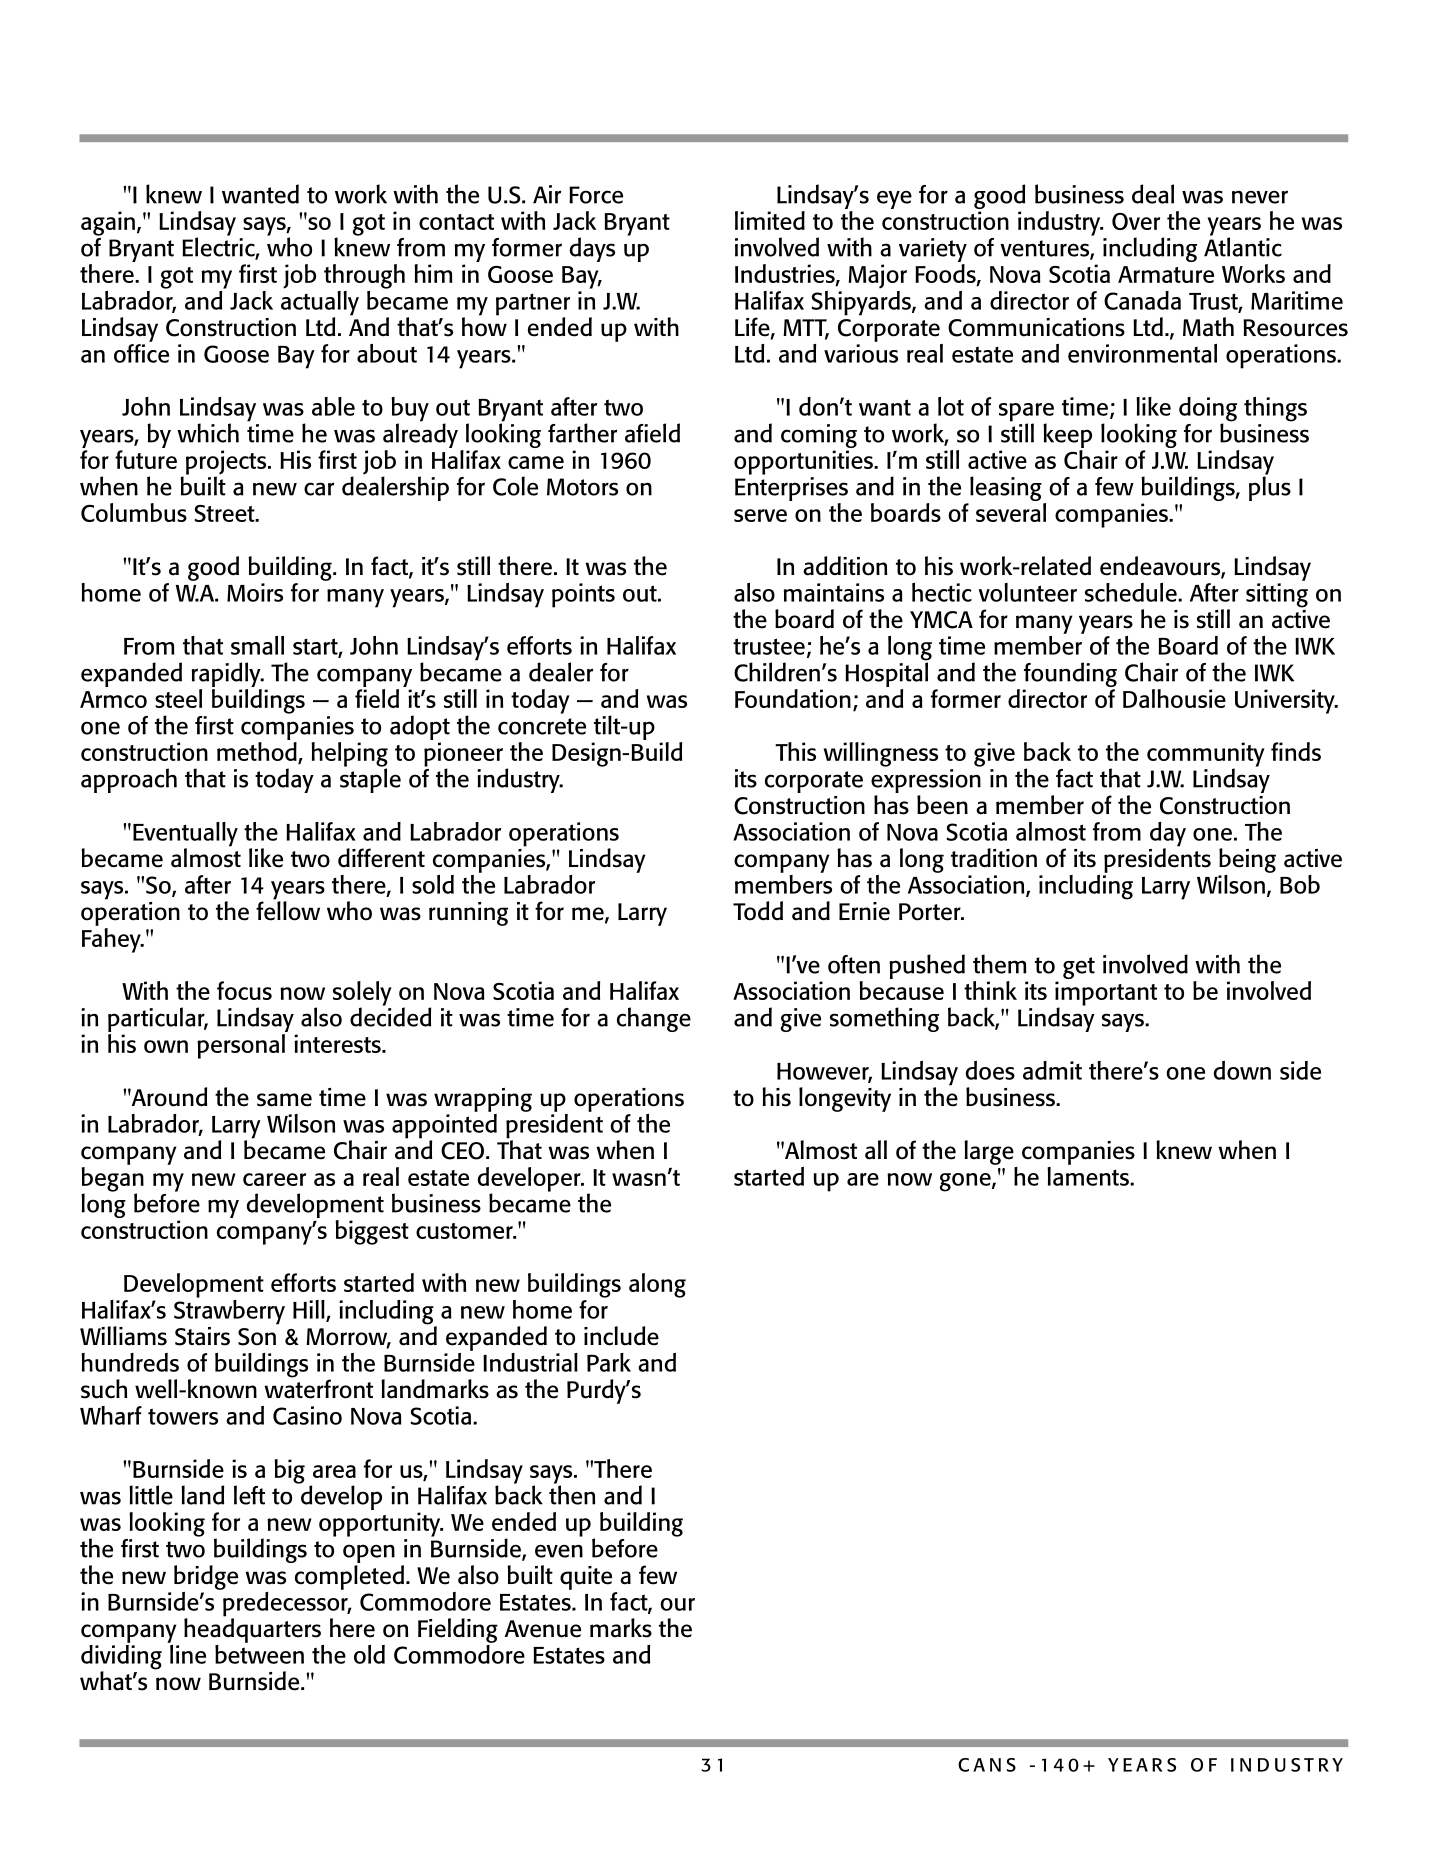 Image resolution: width=1438 pixels, height=1861 pixels. What do you see at coordinates (770, 220) in the document?
I see `limited` at bounding box center [770, 220].
